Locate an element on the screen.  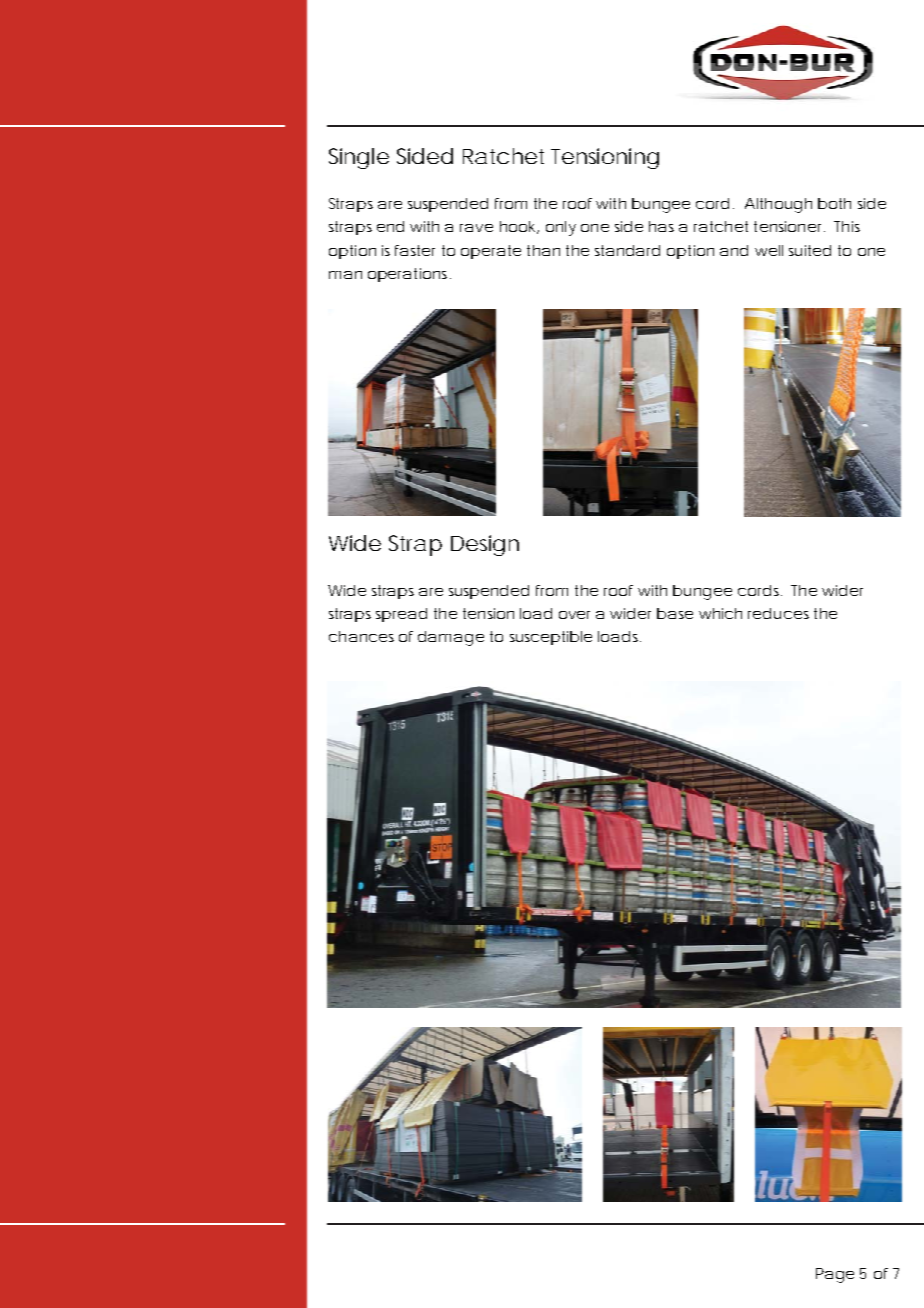
faster is located at coordinates (415, 250).
